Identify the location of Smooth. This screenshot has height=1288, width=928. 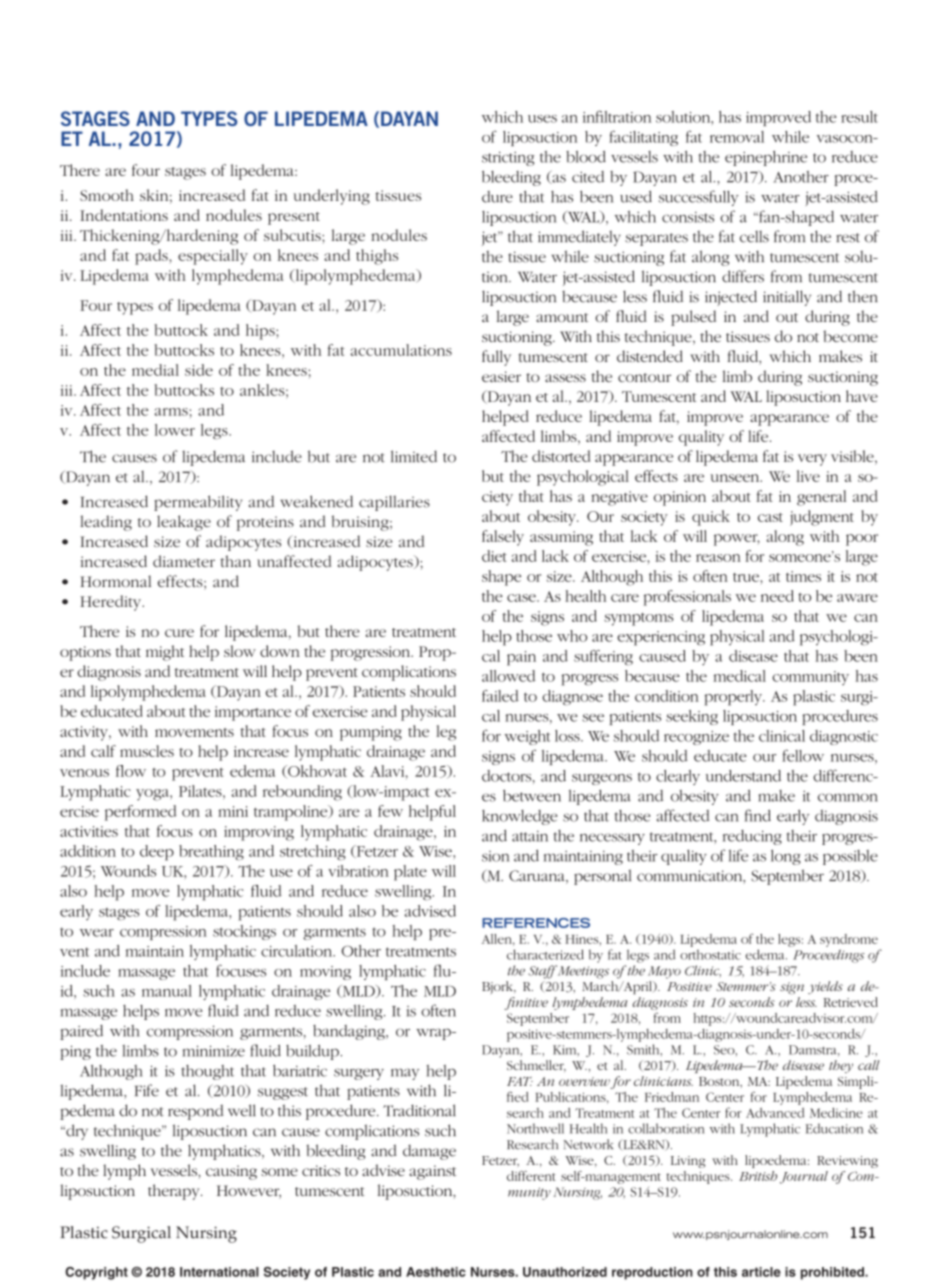
(107, 195).
